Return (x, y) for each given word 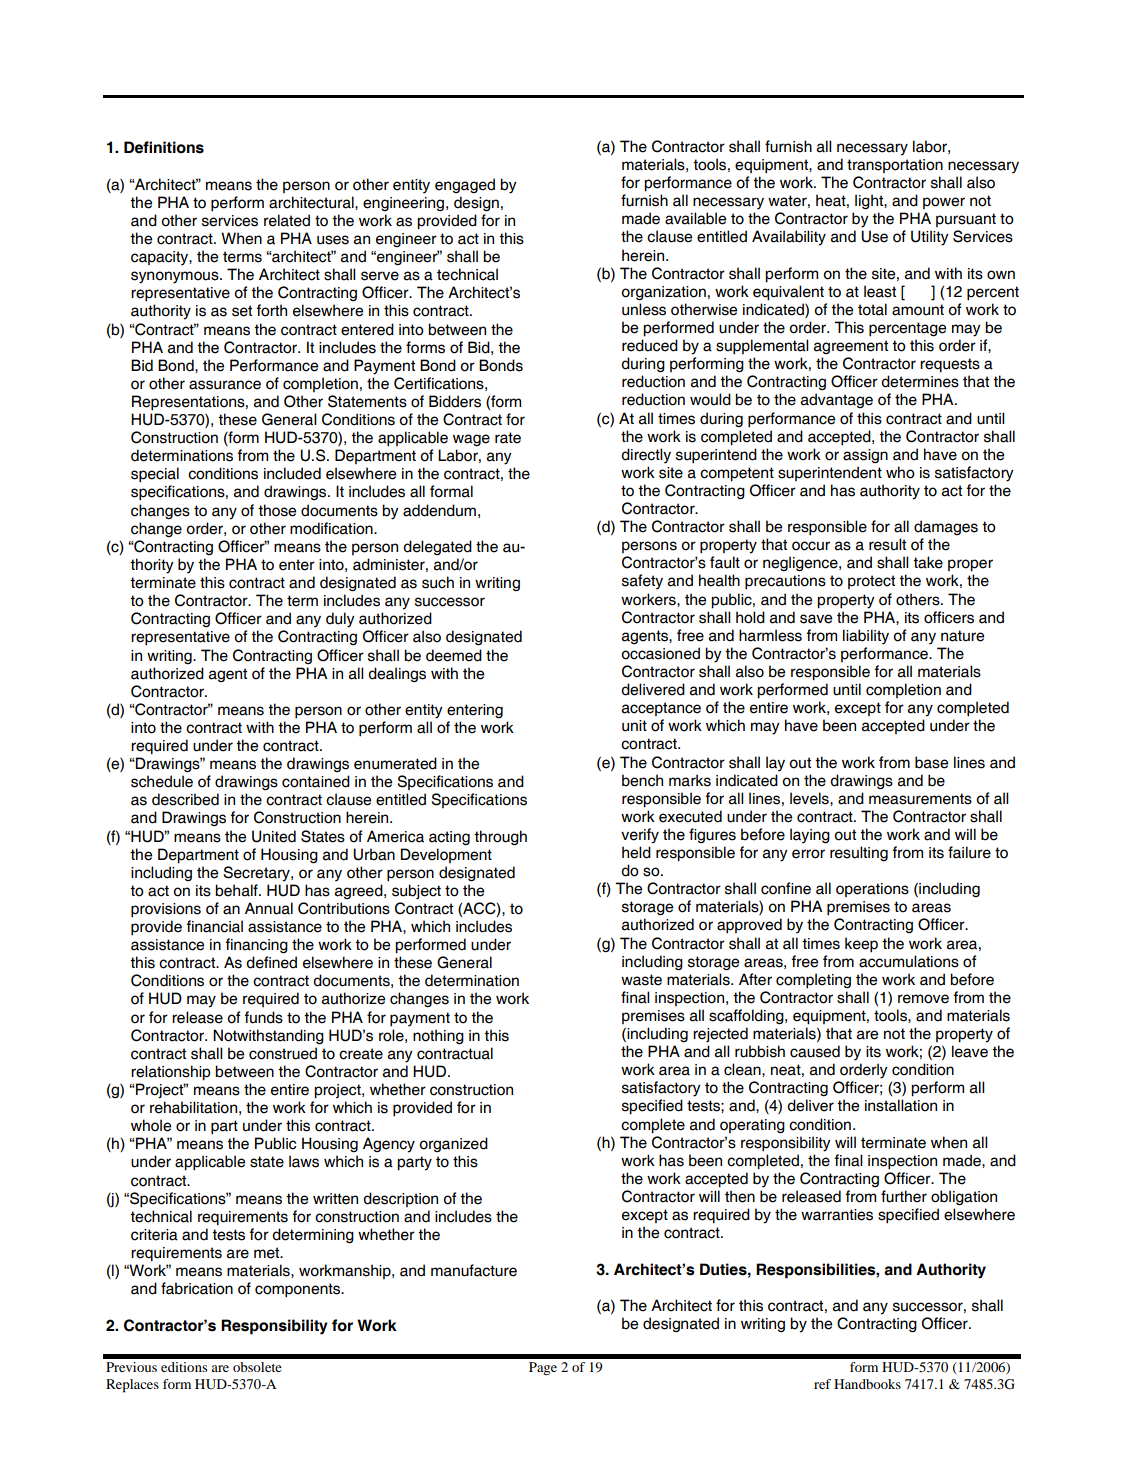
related (287, 220)
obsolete (257, 1367)
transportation (895, 166)
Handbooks (867, 1384)
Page (543, 1368)
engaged (465, 185)
